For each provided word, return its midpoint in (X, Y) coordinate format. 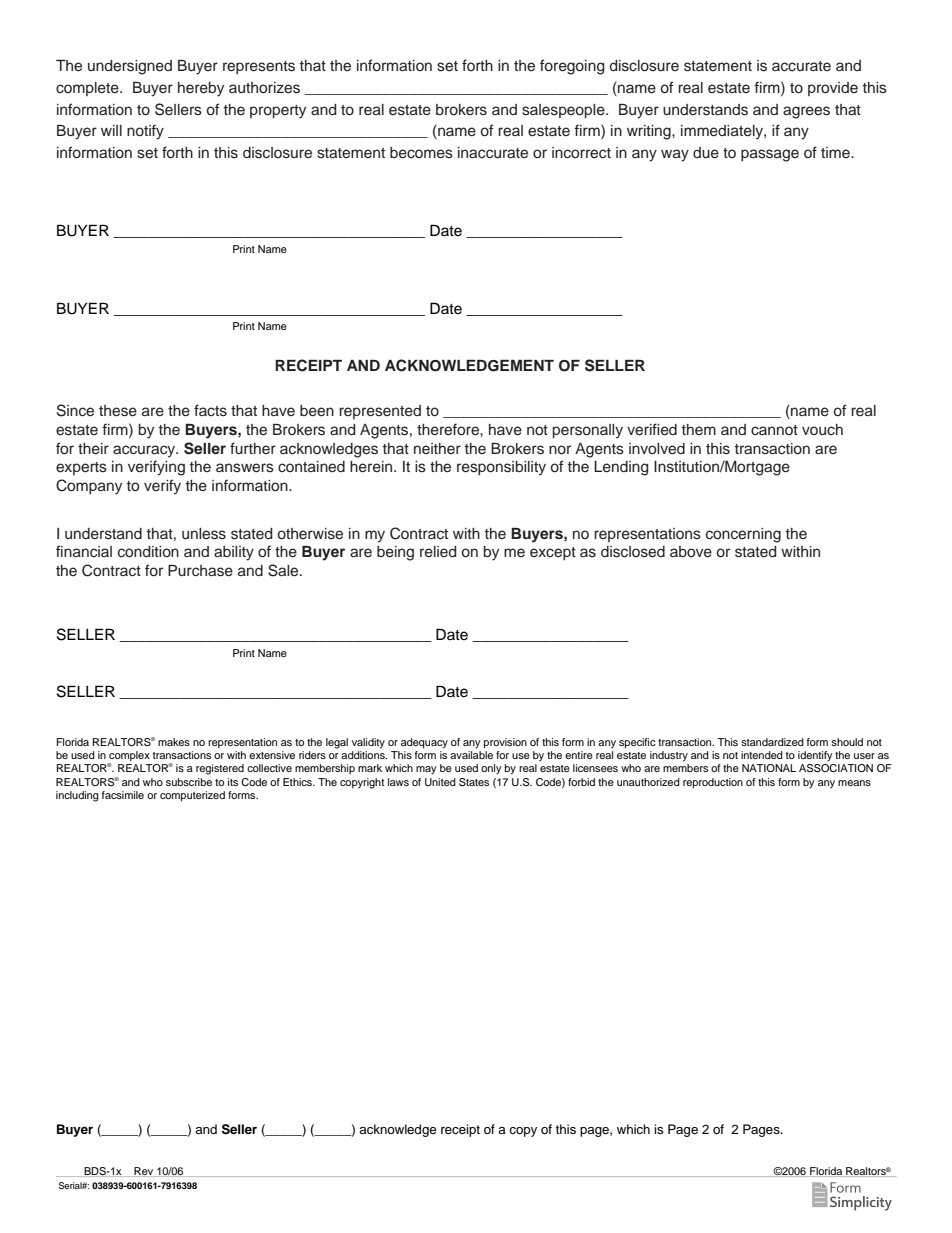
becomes (421, 153)
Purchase (200, 571)
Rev (144, 1172)
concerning (743, 535)
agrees (806, 112)
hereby (201, 89)
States (474, 782)
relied (438, 552)
